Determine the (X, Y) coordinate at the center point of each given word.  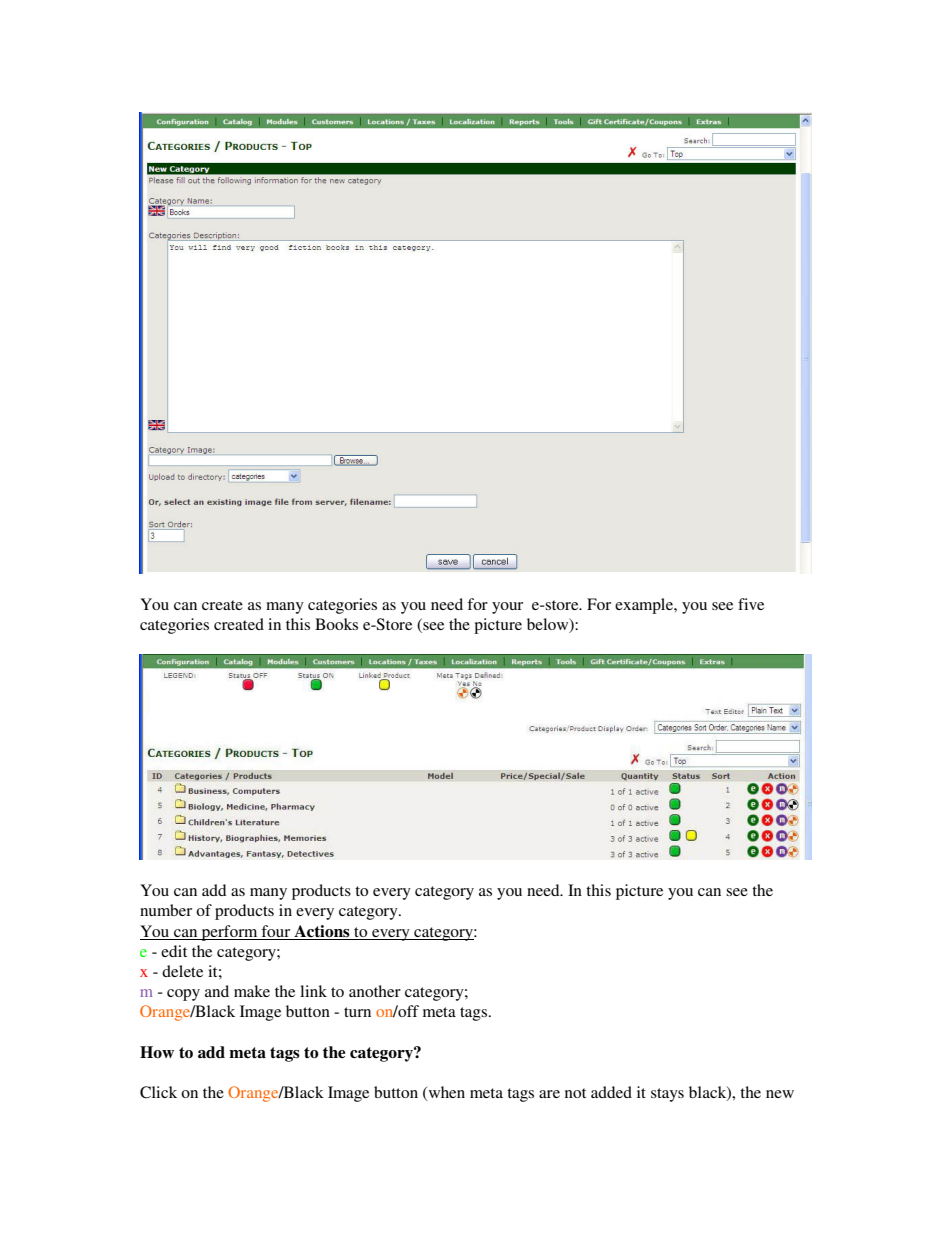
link (313, 991)
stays (667, 1095)
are (549, 1094)
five (751, 604)
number (166, 910)
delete (182, 971)
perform (230, 933)
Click (158, 1092)
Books (336, 624)
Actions (322, 931)
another (375, 991)
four (275, 931)
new (780, 1094)
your (507, 608)
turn (357, 1012)
